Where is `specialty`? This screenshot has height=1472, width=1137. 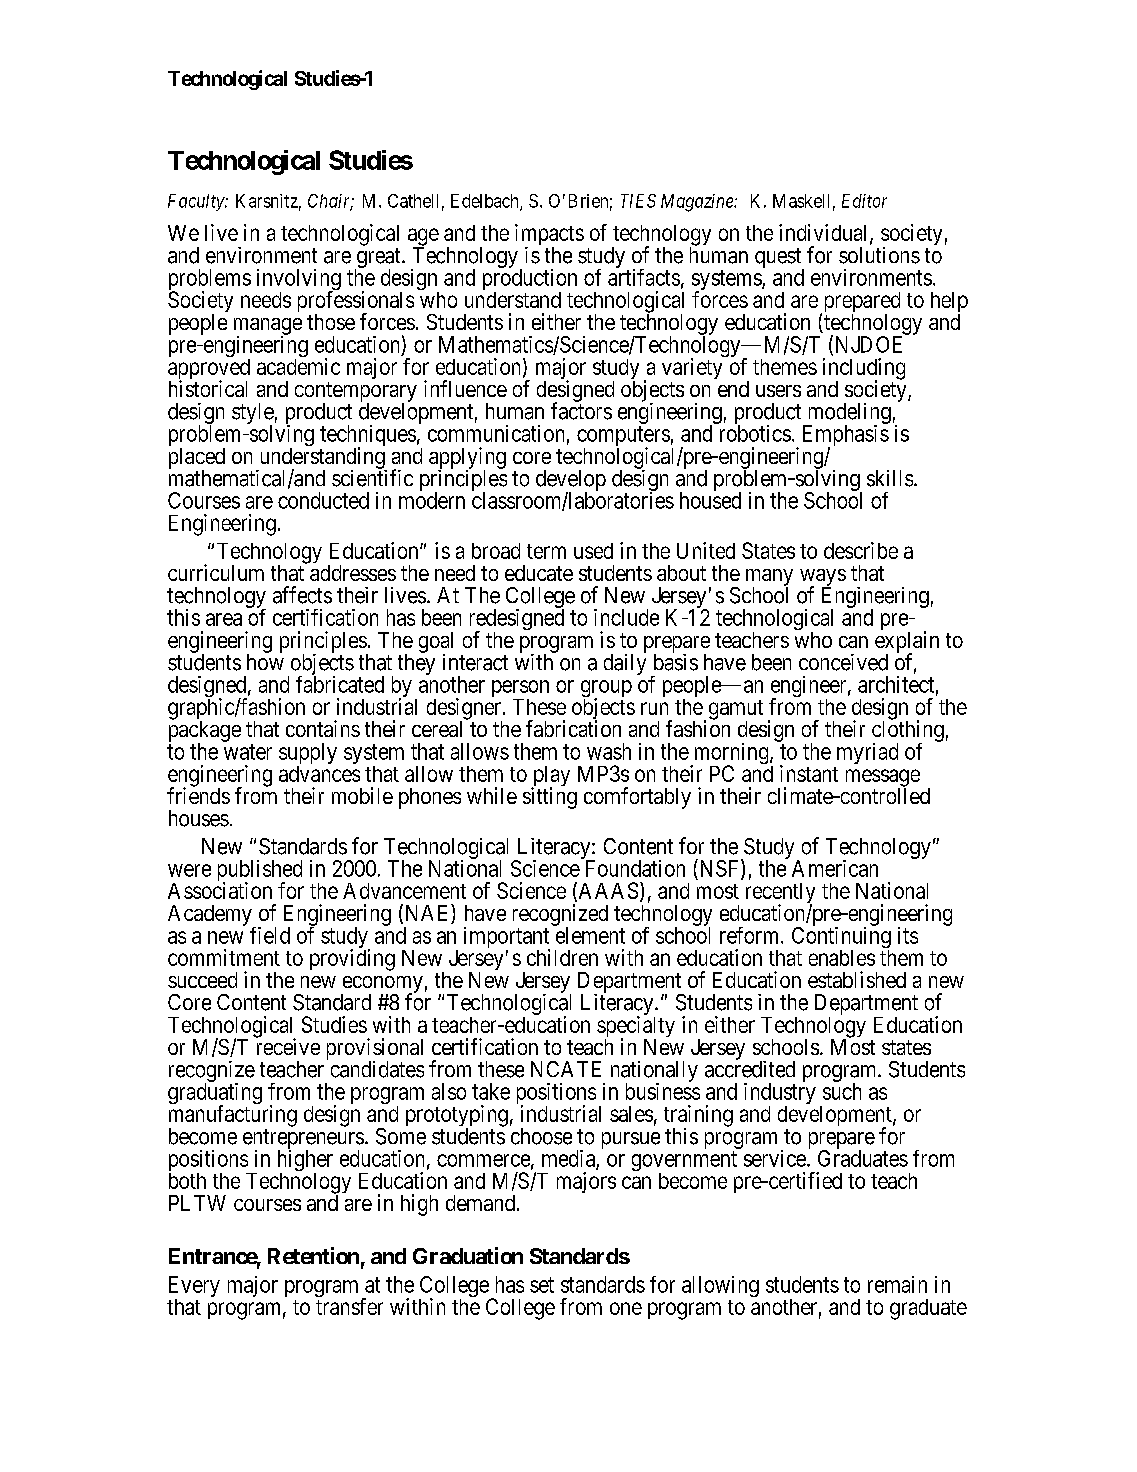 specialty is located at coordinates (636, 1028).
